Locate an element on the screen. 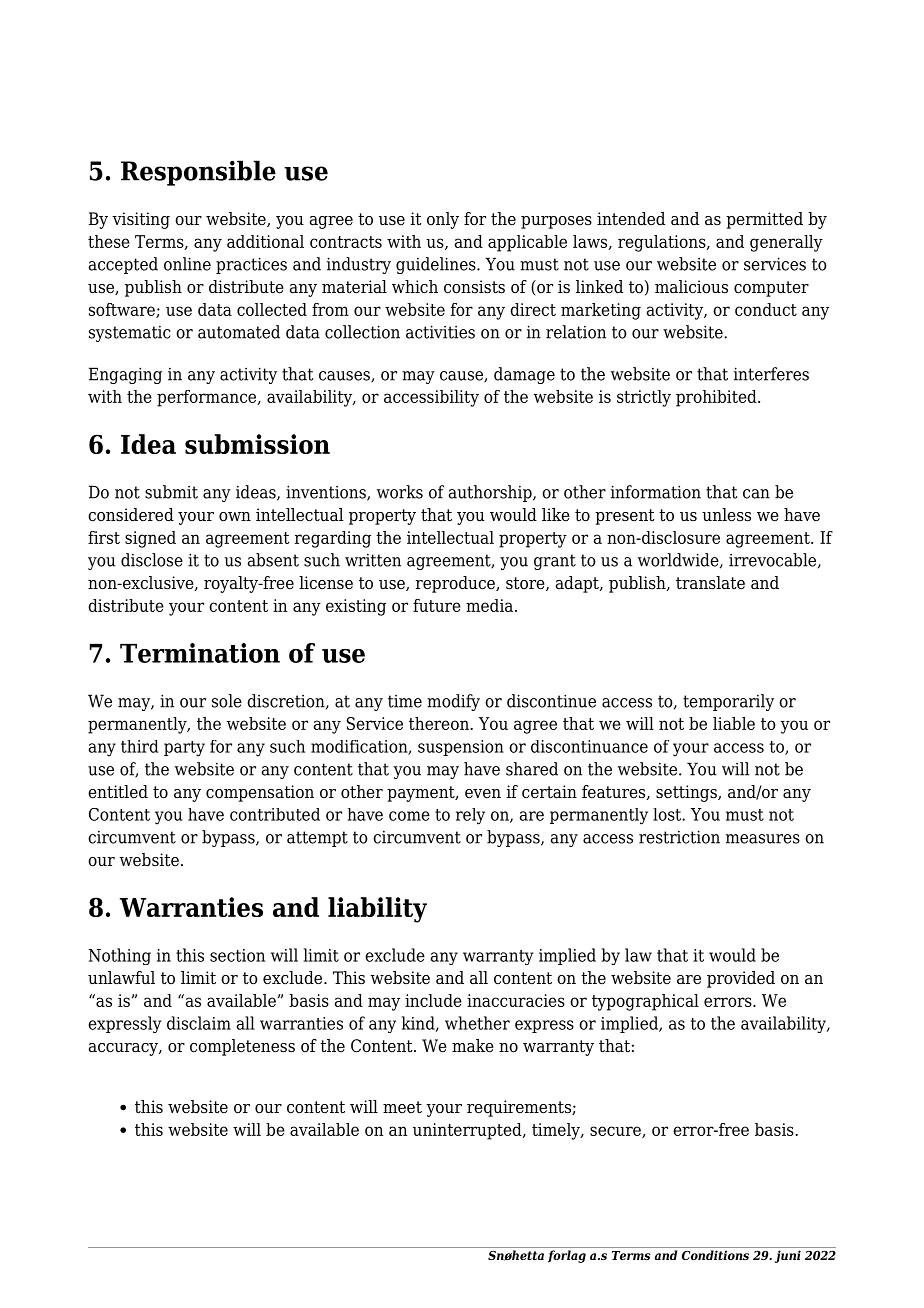  permitted is located at coordinates (764, 220).
